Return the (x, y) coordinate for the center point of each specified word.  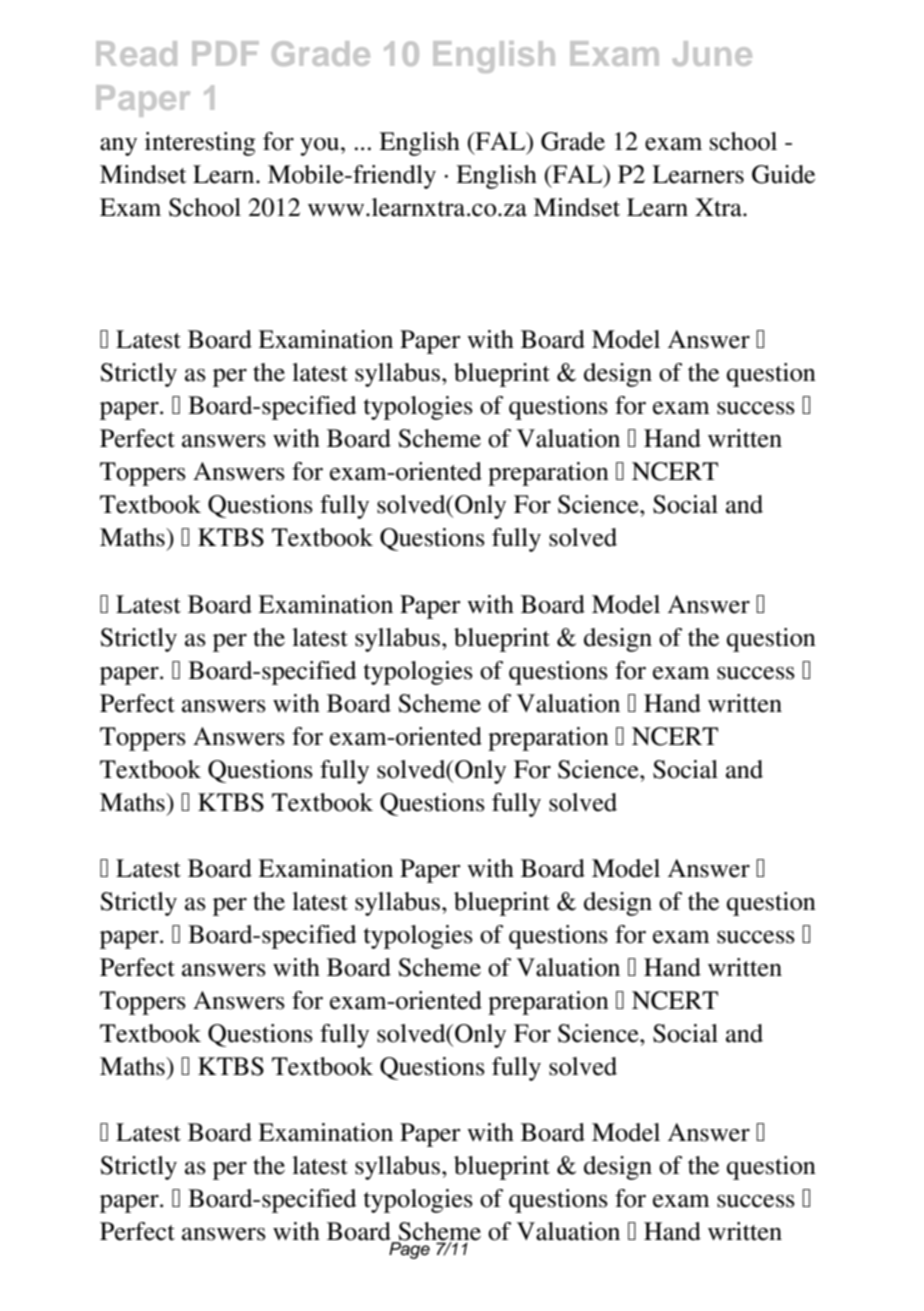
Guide (783, 174)
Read (136, 53)
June (712, 53)
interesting (200, 144)
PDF (225, 53)
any (118, 147)
